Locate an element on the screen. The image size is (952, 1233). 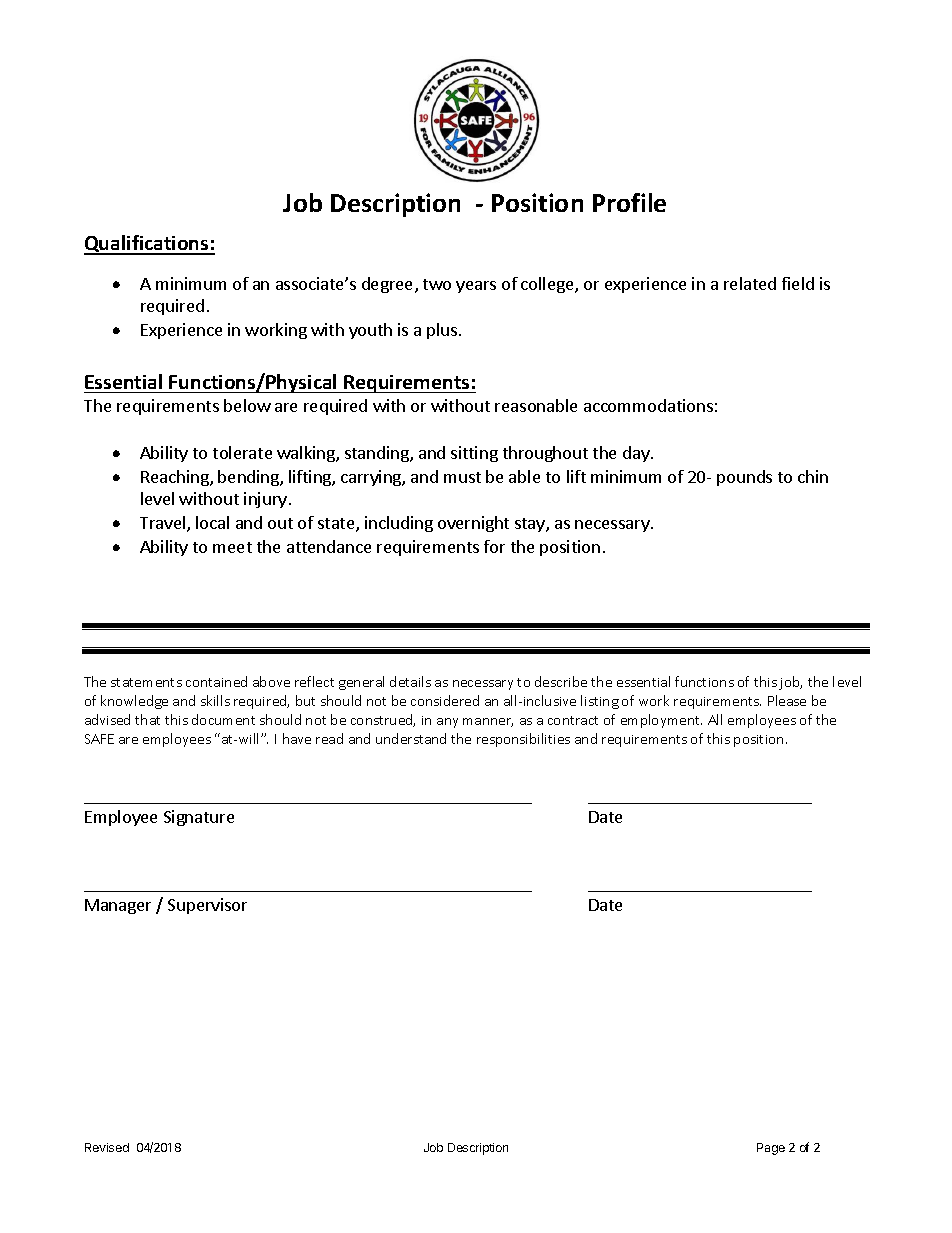
Supervisor is located at coordinates (207, 906).
